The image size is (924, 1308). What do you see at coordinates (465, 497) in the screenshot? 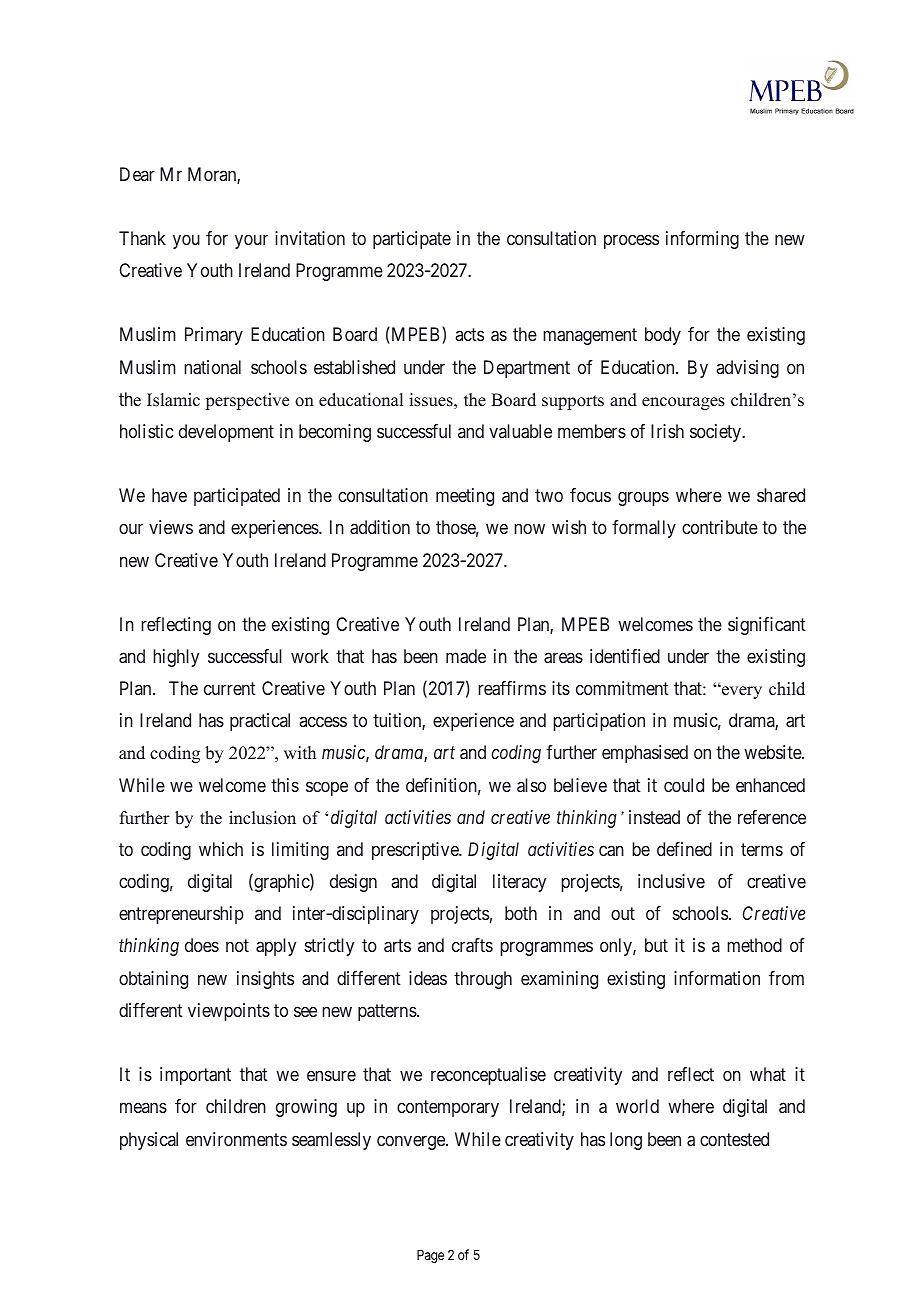
I see `meeting` at bounding box center [465, 497].
